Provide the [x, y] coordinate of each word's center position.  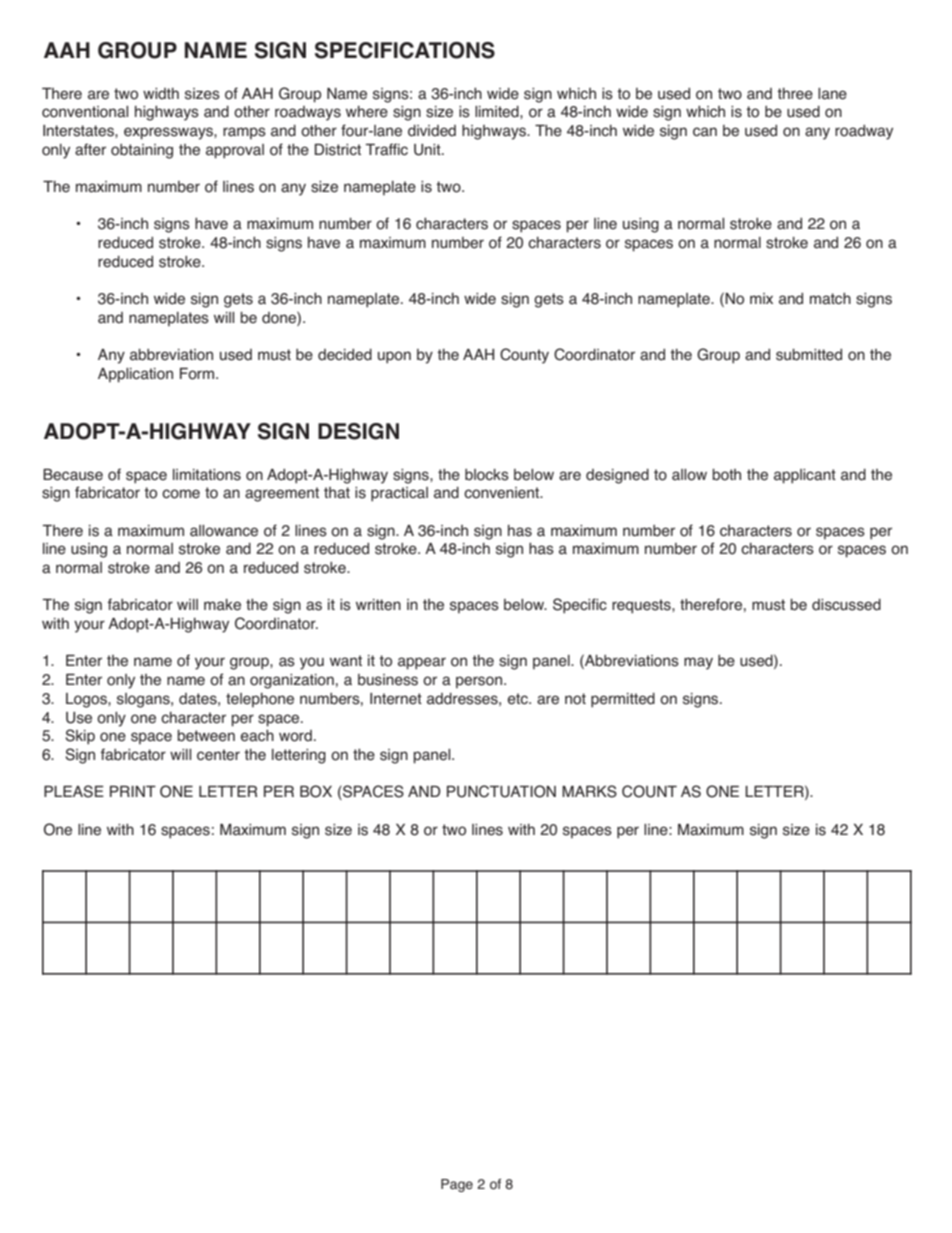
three [795, 94]
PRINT [133, 791]
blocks [487, 475]
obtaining [142, 151]
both [726, 475]
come [181, 494]
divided [432, 131]
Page [457, 1185]
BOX [316, 791]
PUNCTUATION [501, 791]
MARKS [589, 791]
